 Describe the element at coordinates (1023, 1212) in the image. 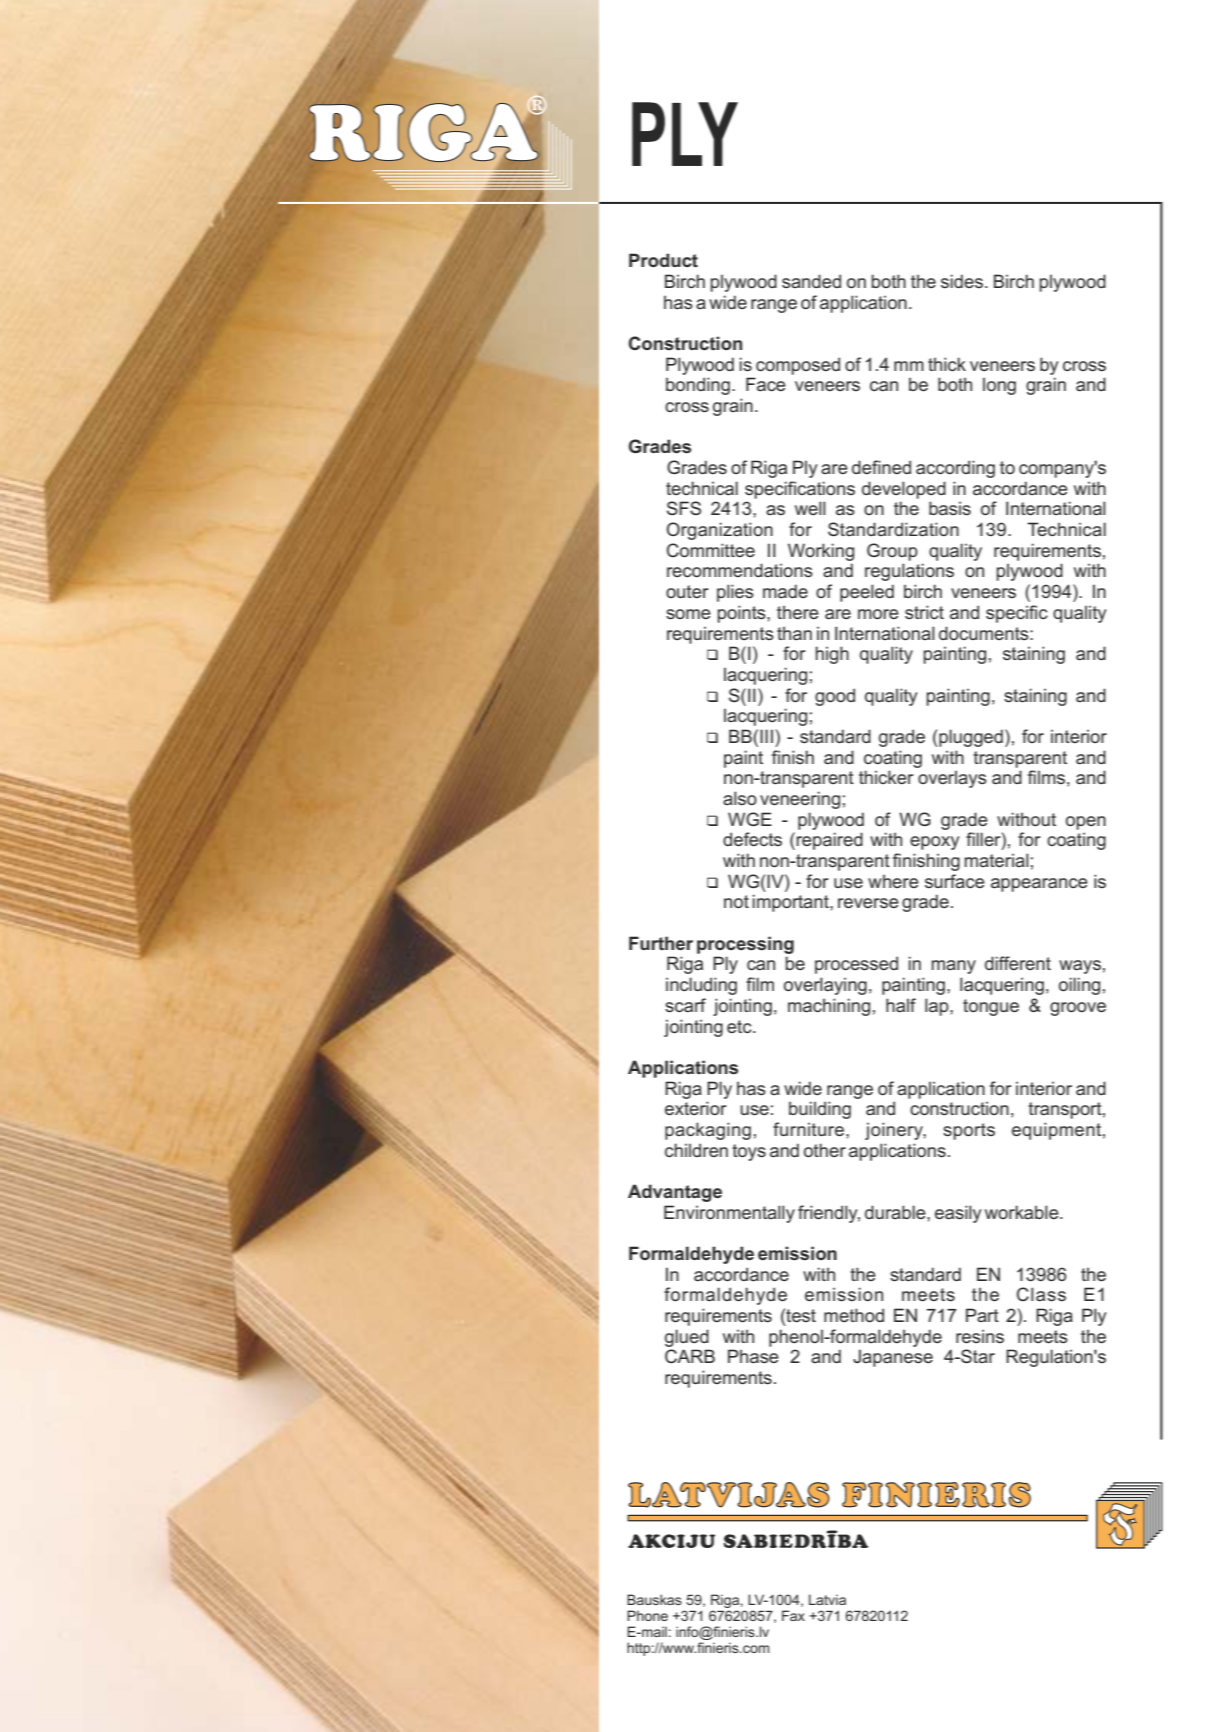

I see `workable` at that location.
